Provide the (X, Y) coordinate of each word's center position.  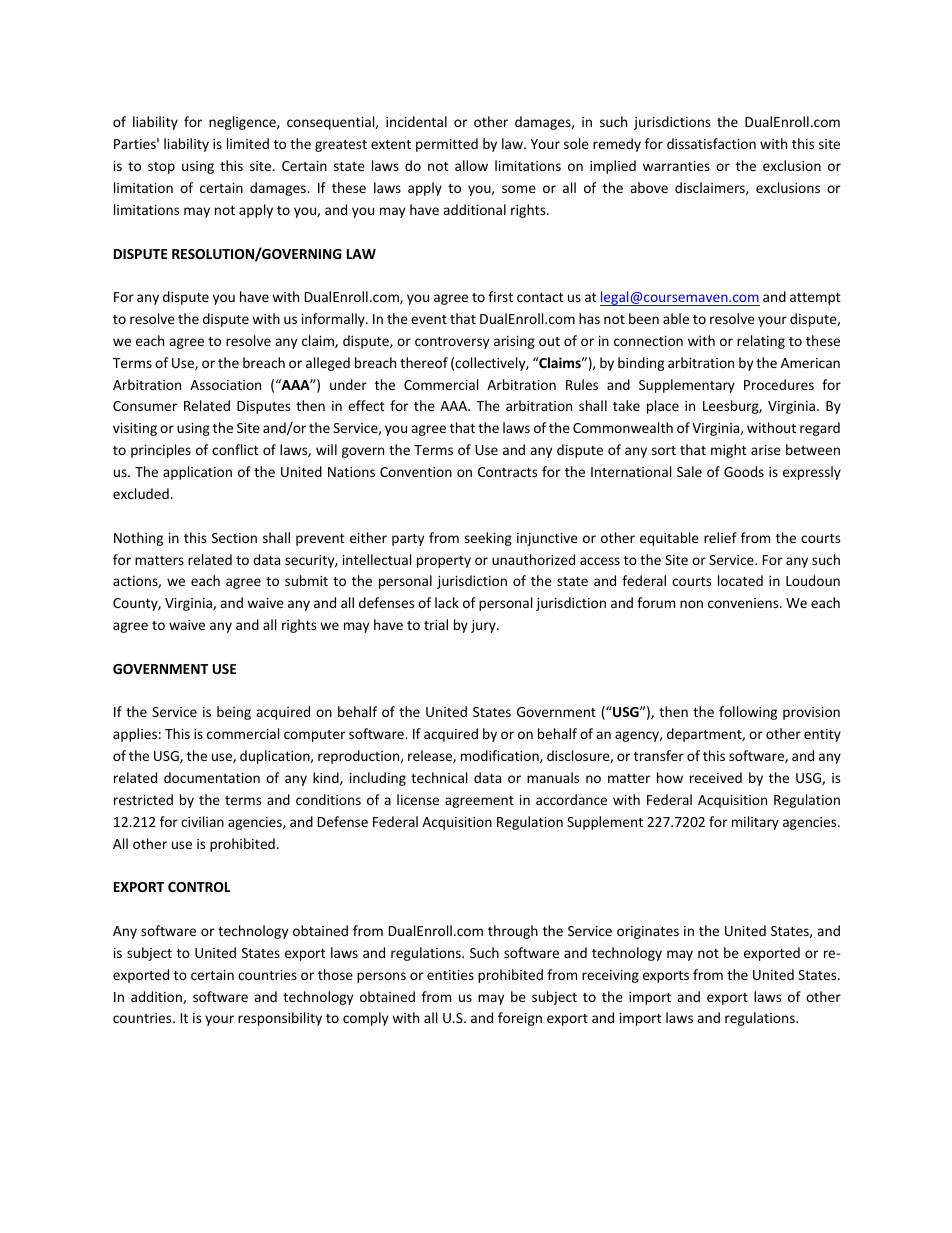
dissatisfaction (711, 143)
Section (234, 538)
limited (248, 143)
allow (471, 165)
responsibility (280, 1019)
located (740, 580)
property (444, 562)
